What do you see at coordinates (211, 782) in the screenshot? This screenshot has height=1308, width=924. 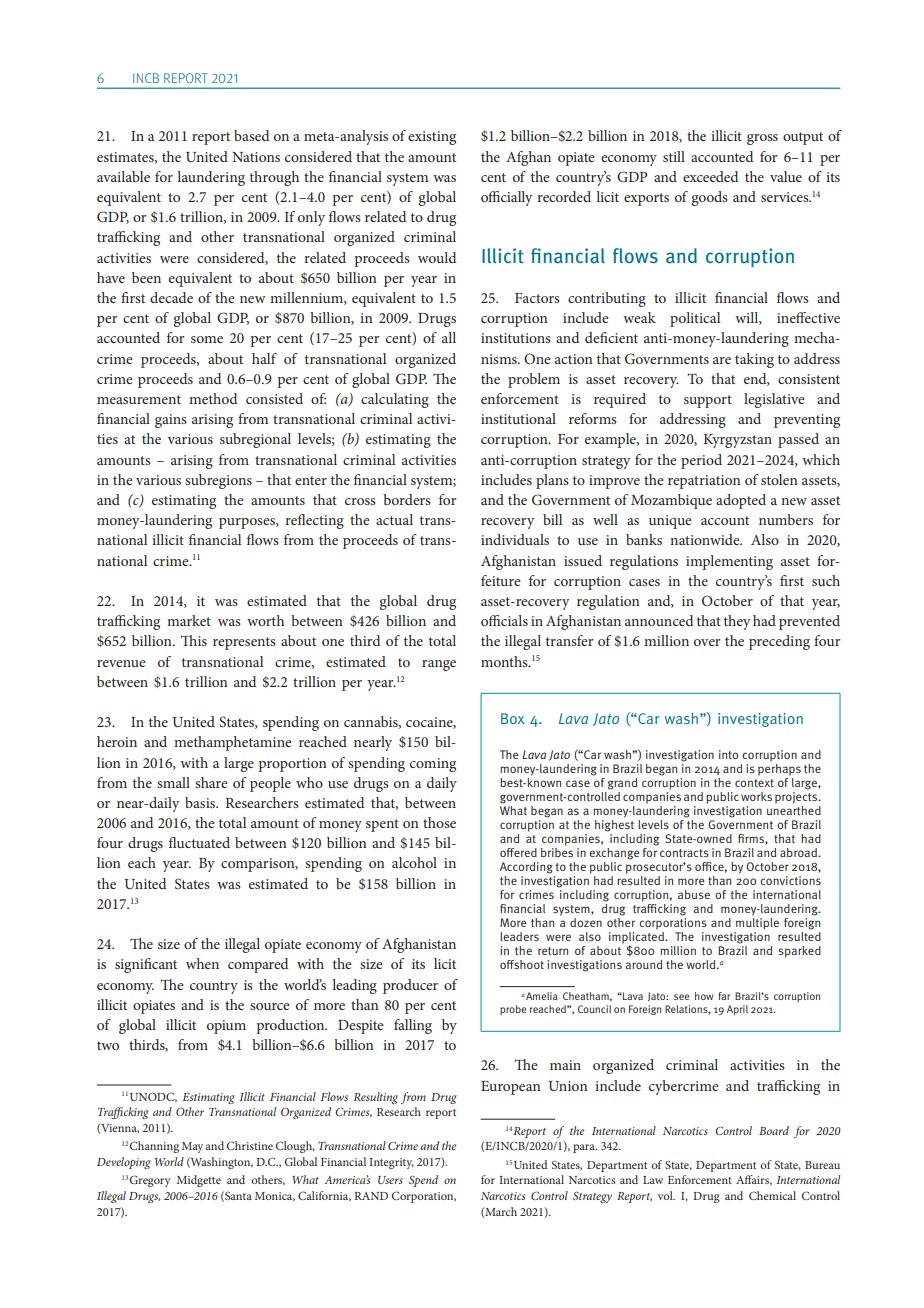 I see `share` at bounding box center [211, 782].
